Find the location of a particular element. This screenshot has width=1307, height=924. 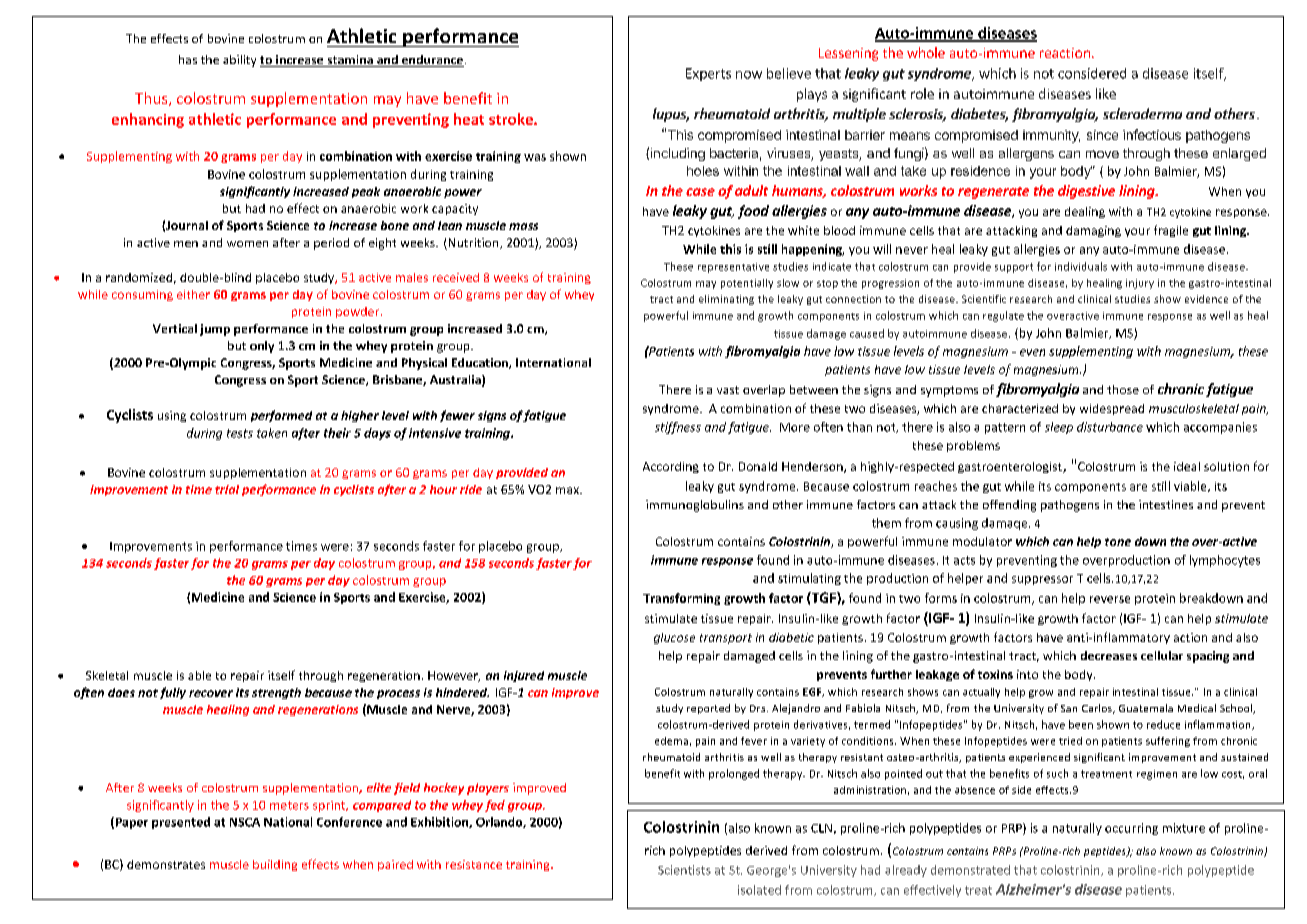

scleroderma is located at coordinates (1142, 113).
